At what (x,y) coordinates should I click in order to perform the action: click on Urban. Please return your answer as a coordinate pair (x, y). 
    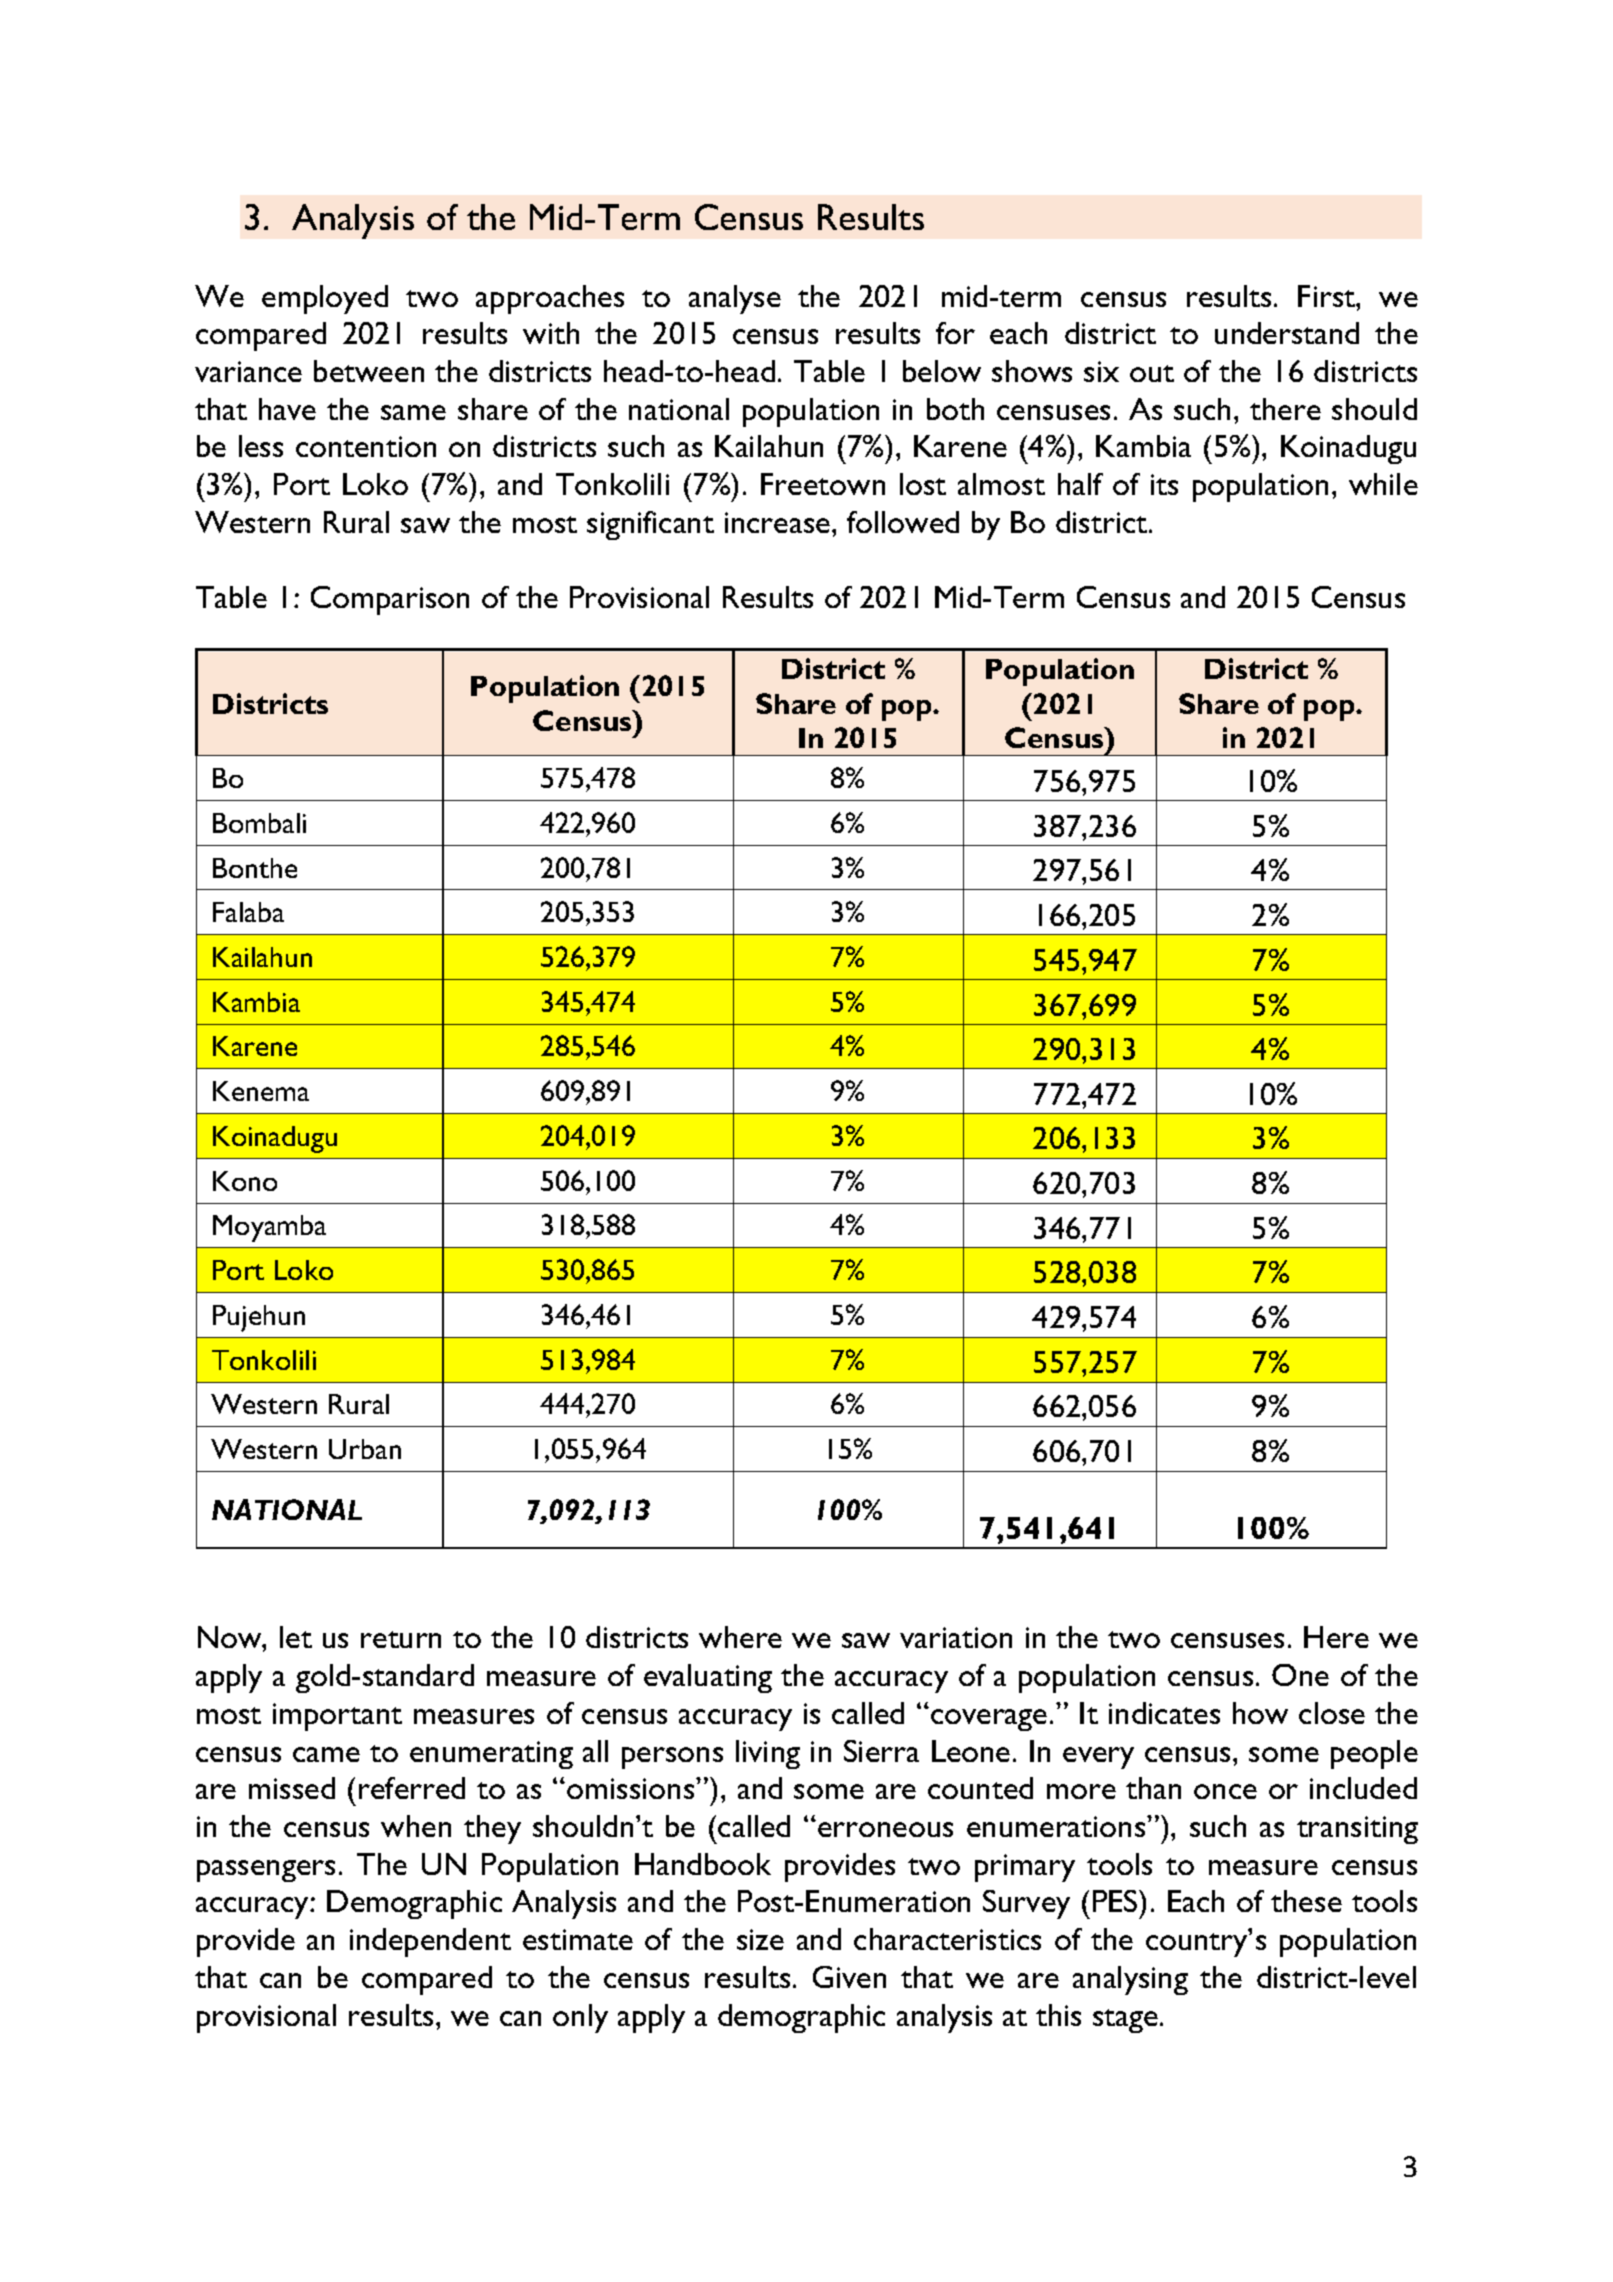
    Looking at the image, I should click on (365, 1449).
